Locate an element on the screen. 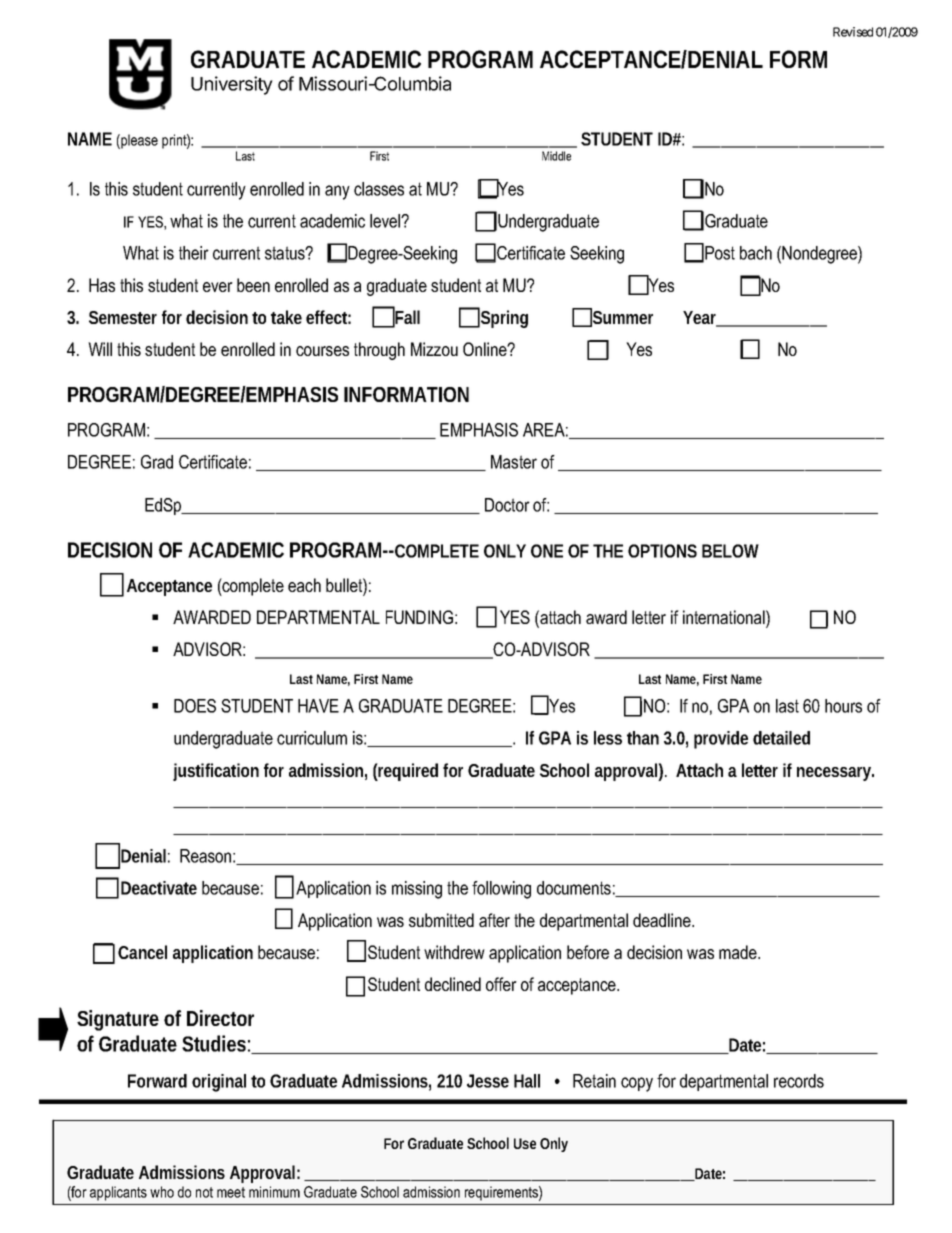 The image size is (952, 1233). University is located at coordinates (232, 85).
